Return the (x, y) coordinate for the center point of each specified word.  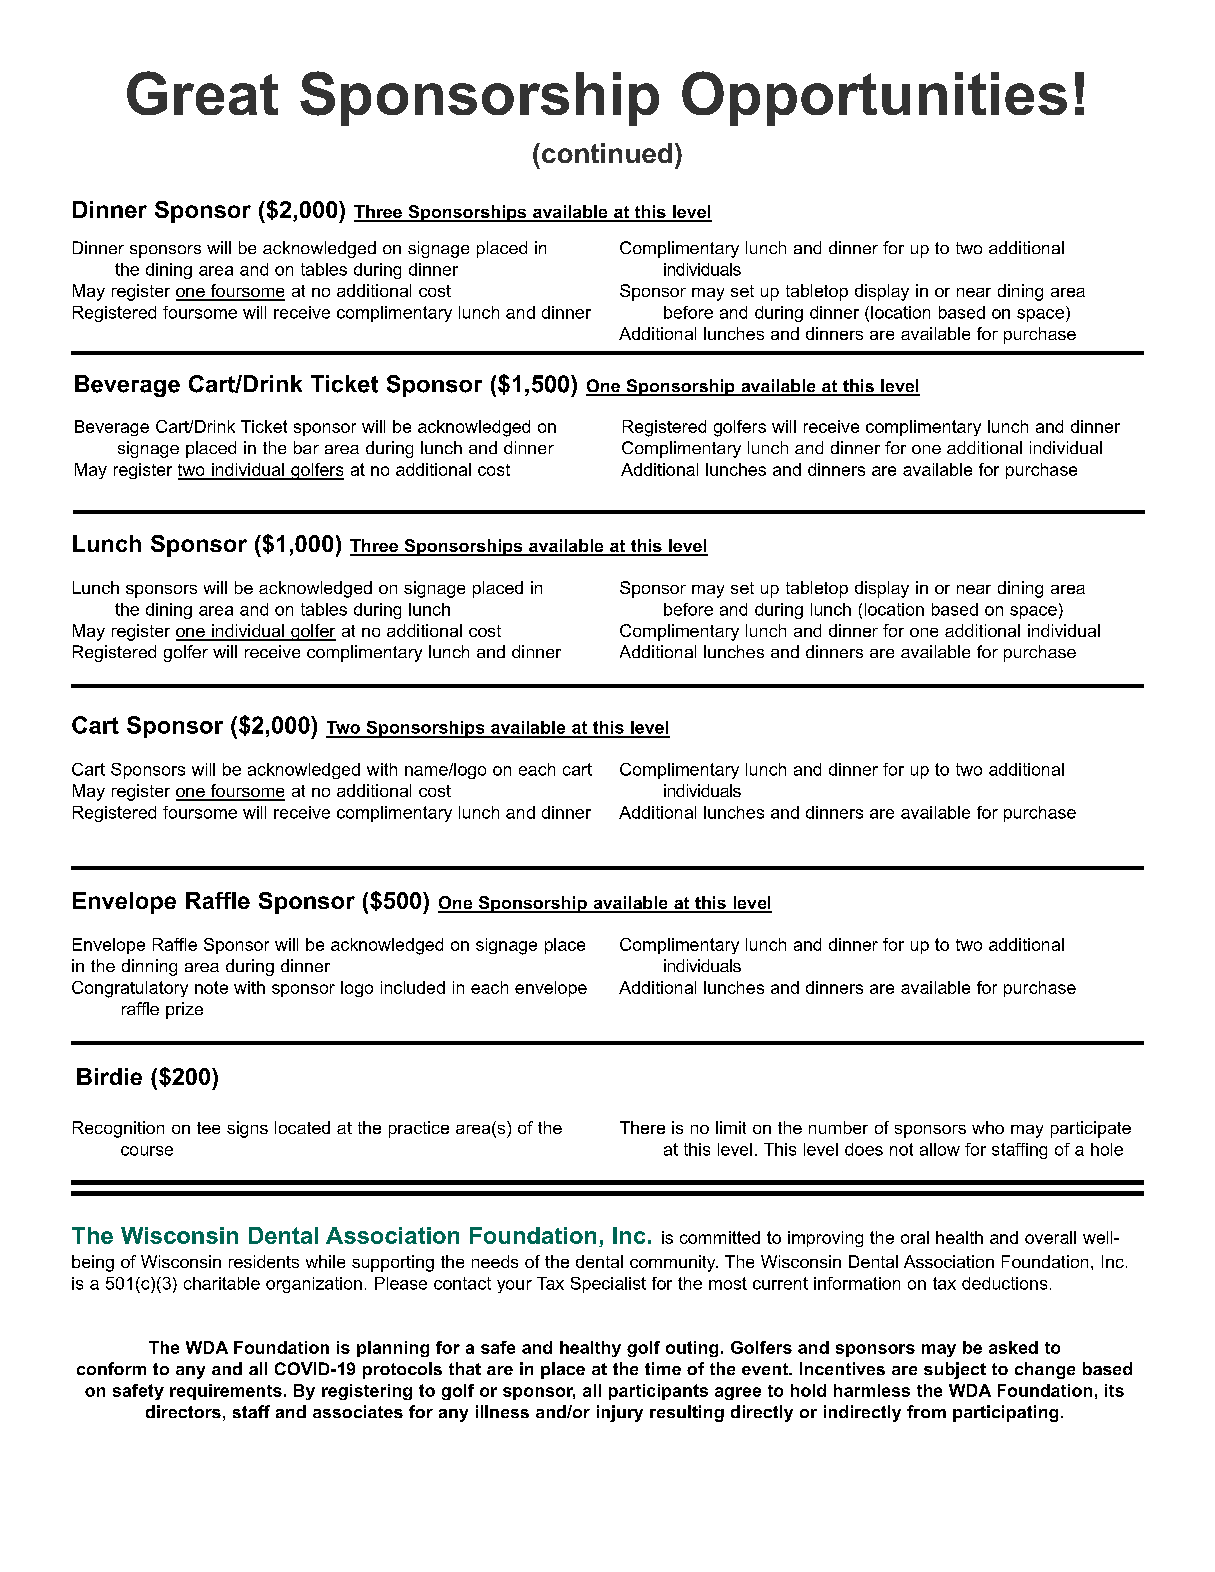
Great (202, 93)
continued (607, 153)
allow (940, 1149)
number (838, 1127)
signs (247, 1129)
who (988, 1127)
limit (731, 1127)
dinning (149, 967)
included (413, 987)
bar (306, 447)
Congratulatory (130, 989)
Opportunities (874, 98)
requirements (226, 1392)
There (642, 1127)
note (211, 987)
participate (1091, 1129)
